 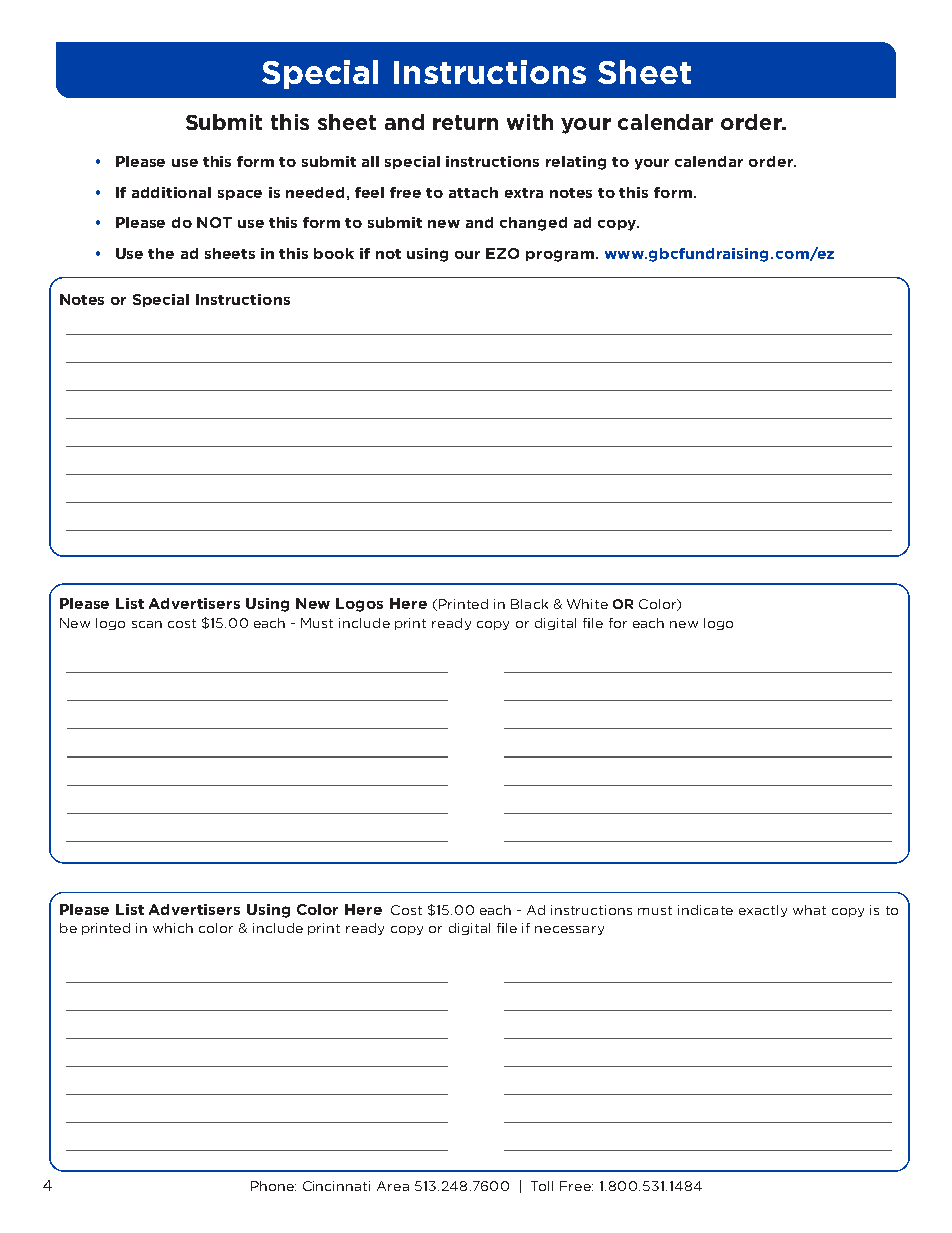 I want to click on the, so click(x=161, y=253).
